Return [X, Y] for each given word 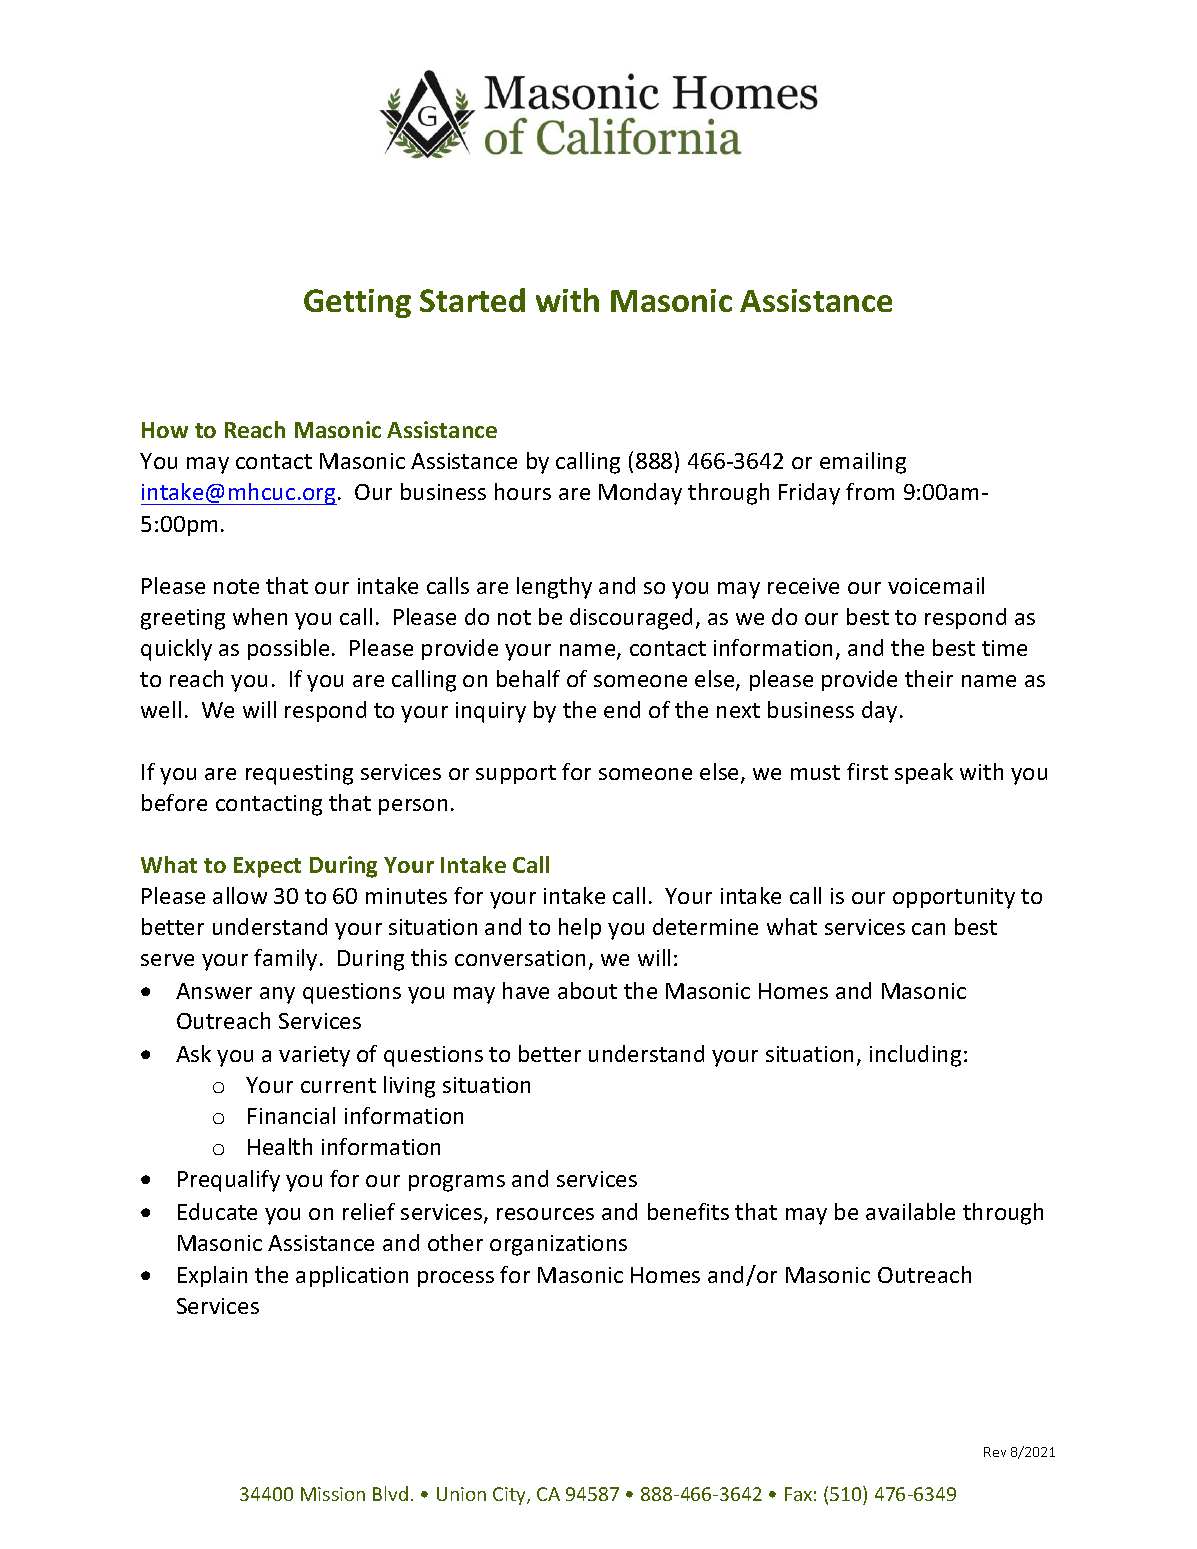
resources [545, 1214]
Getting [357, 303]
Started [472, 300]
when [260, 616]
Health [280, 1146]
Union [461, 1494]
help [580, 928]
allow [240, 895]
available [910, 1211]
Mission [333, 1494]
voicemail [936, 585]
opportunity [954, 898]
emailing [863, 463]
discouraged [631, 619]
